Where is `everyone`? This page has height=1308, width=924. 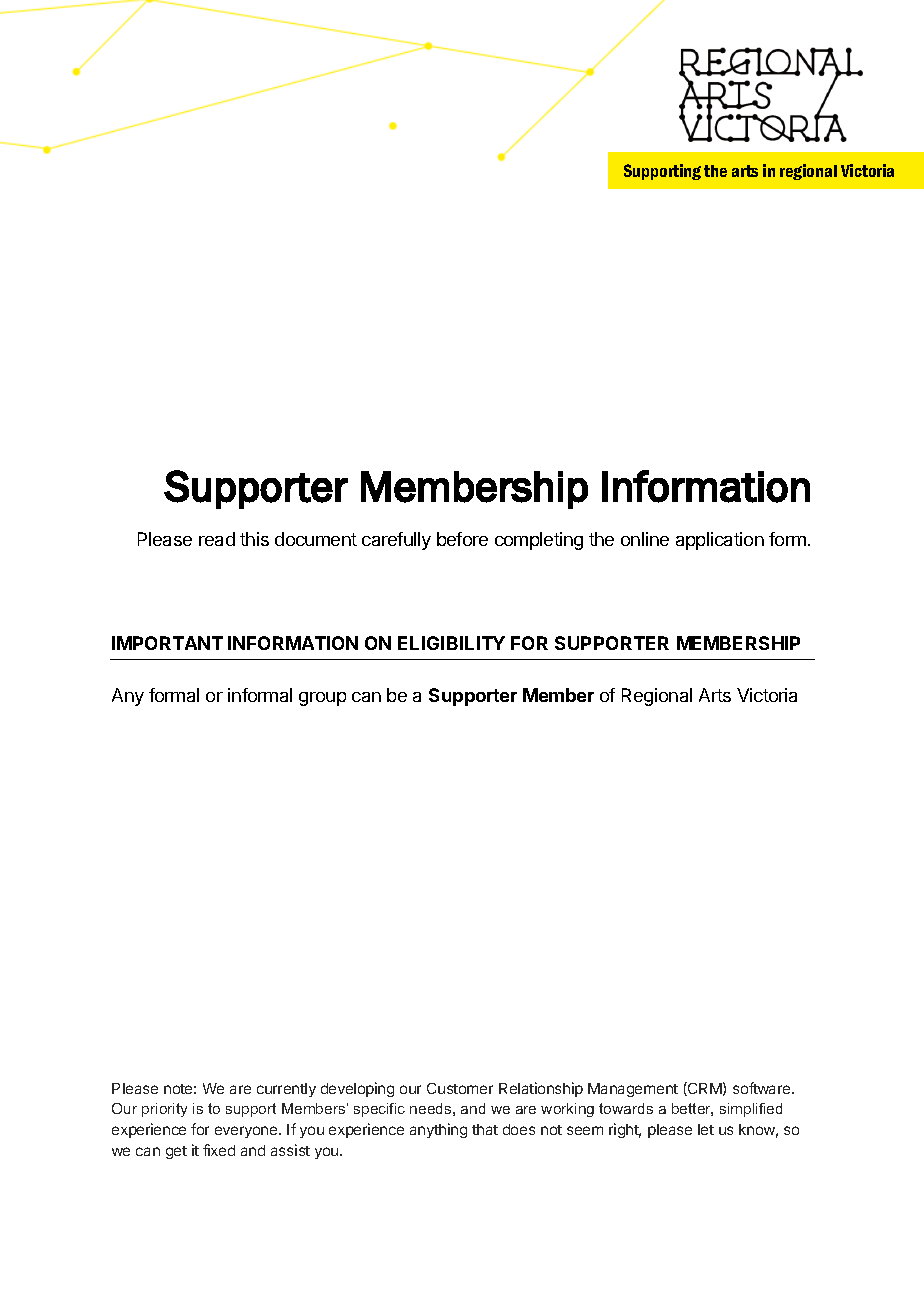
everyone is located at coordinates (247, 1132).
